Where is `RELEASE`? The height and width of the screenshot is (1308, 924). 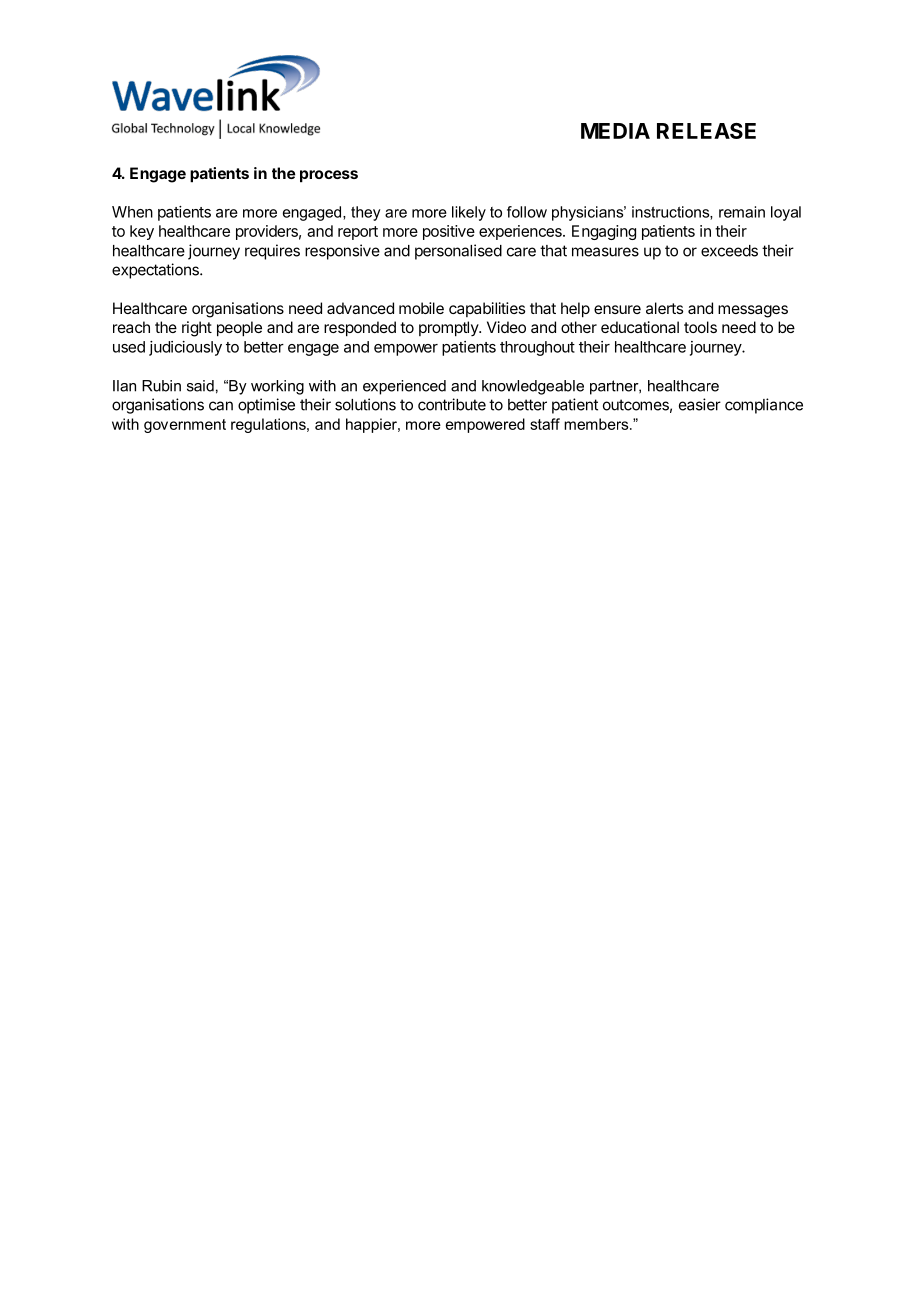
RELEASE is located at coordinates (706, 131).
